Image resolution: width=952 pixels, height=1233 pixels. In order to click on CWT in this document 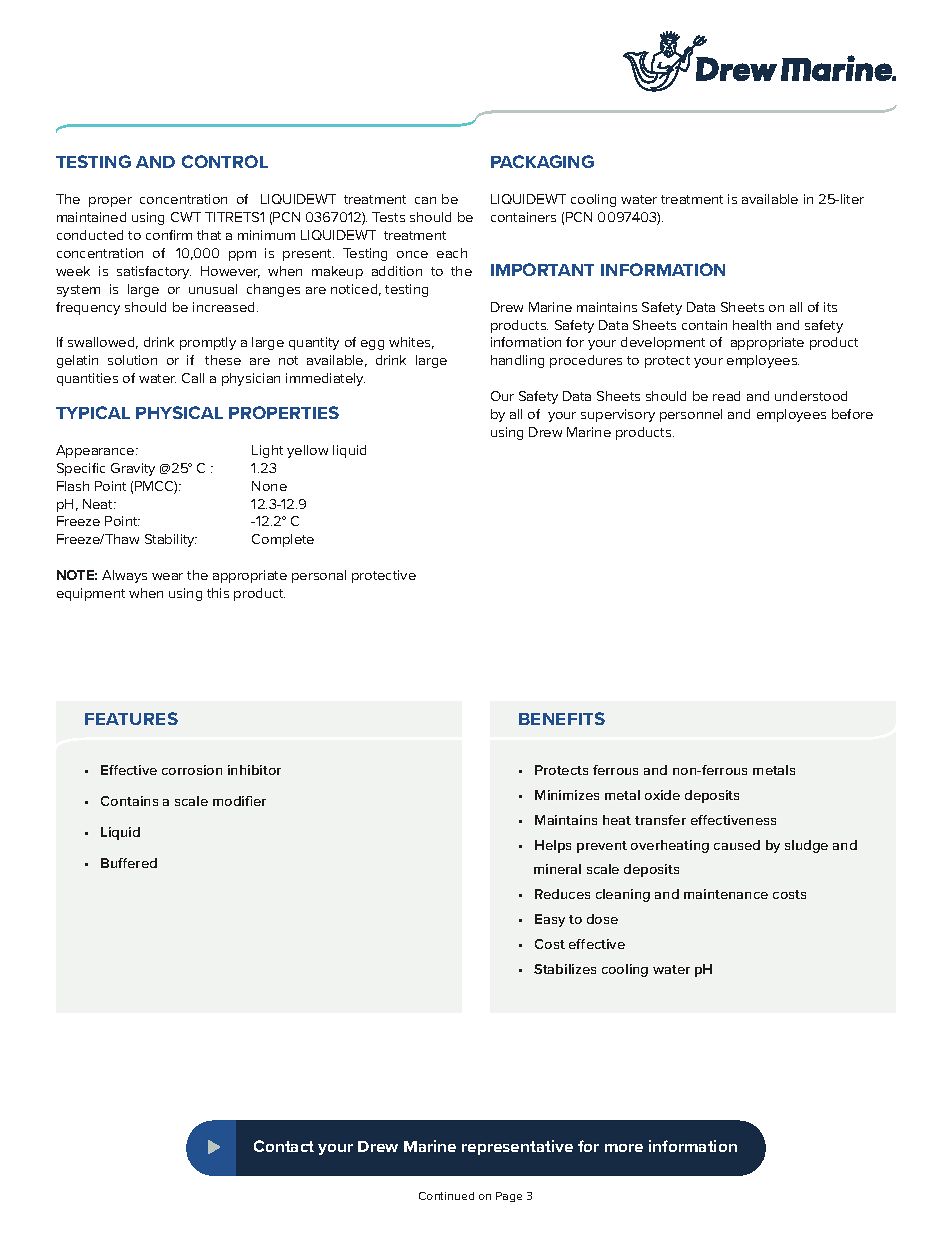, I will do `click(186, 217)`.
